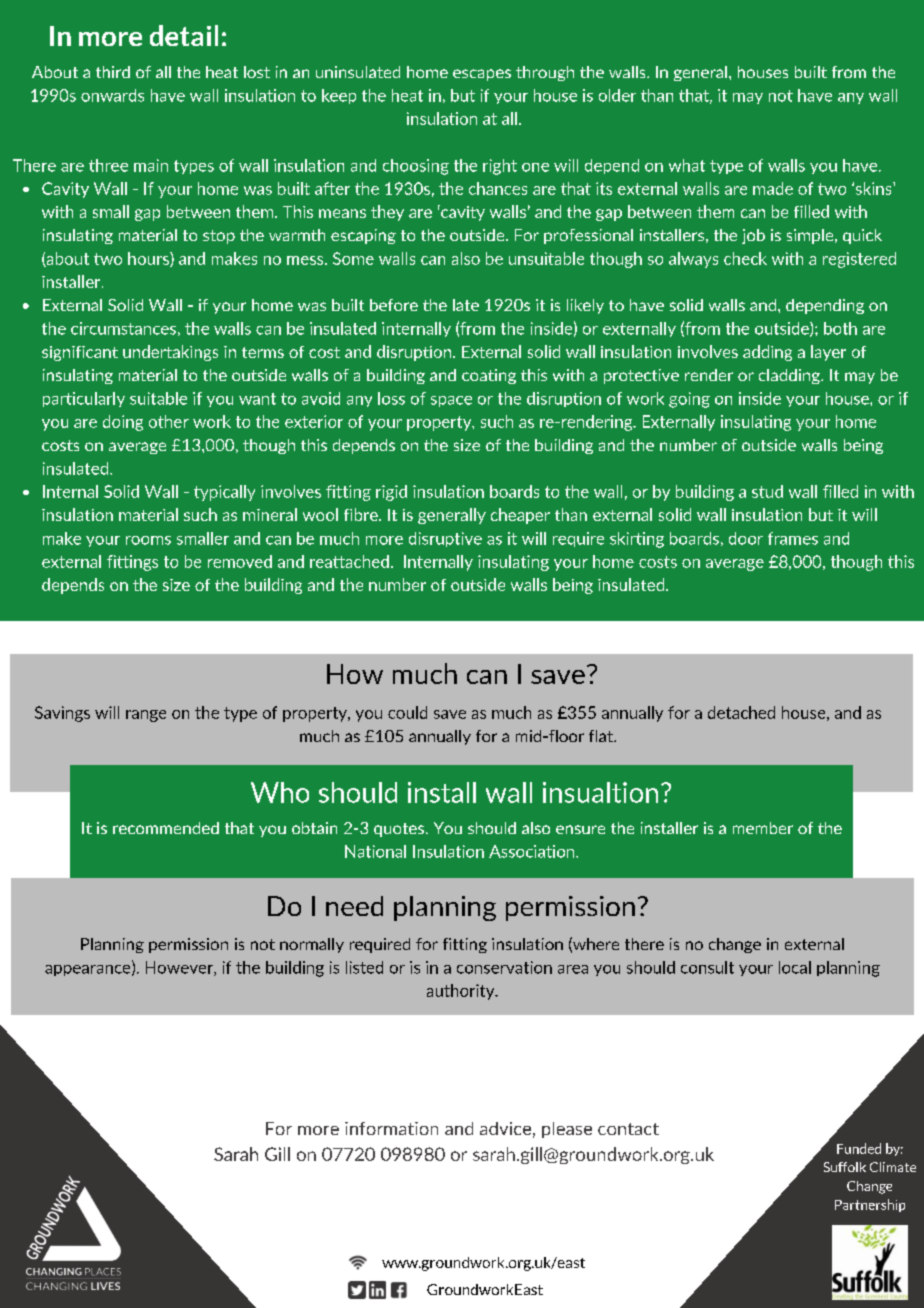  Describe the element at coordinates (482, 75) in the image. I see `escapes` at that location.
